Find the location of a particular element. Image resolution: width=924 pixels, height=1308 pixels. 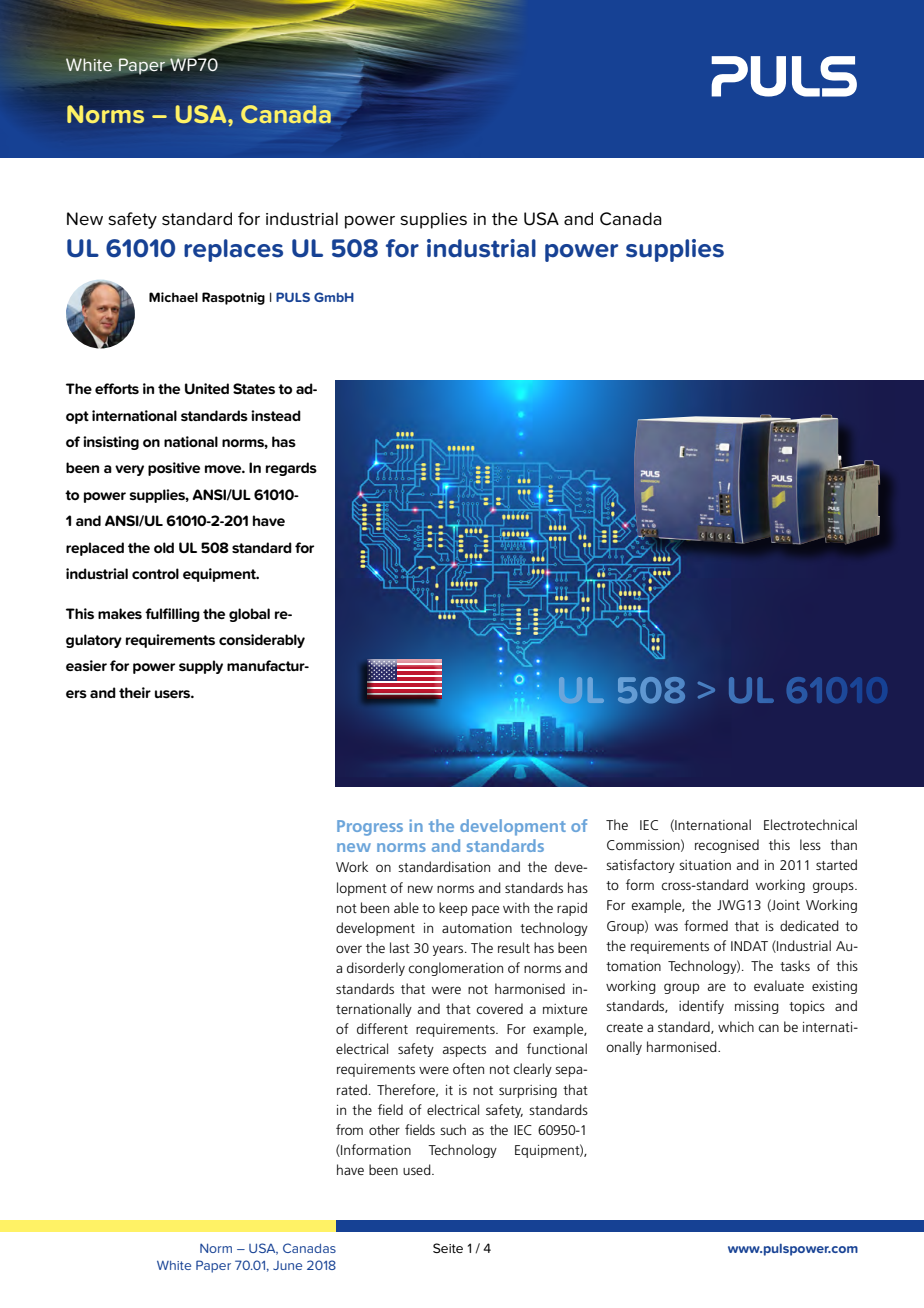

keep is located at coordinates (453, 909).
